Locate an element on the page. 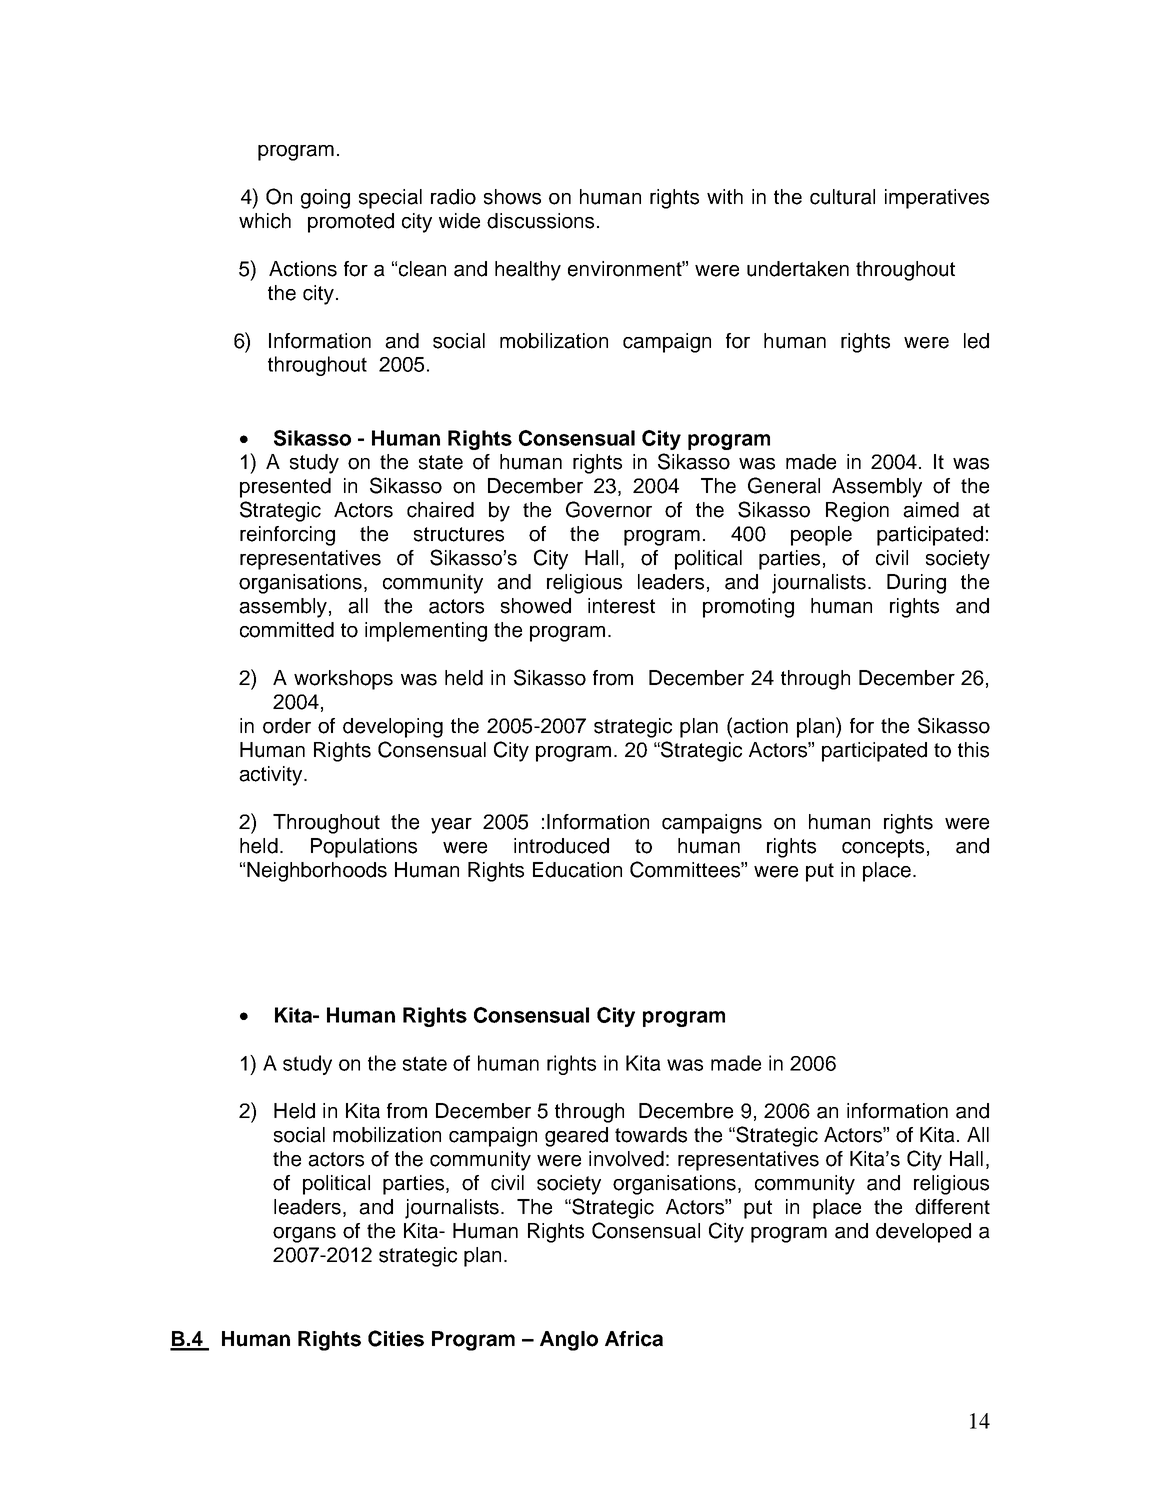 The width and height of the document is (1161, 1502). Cities is located at coordinates (396, 1338).
